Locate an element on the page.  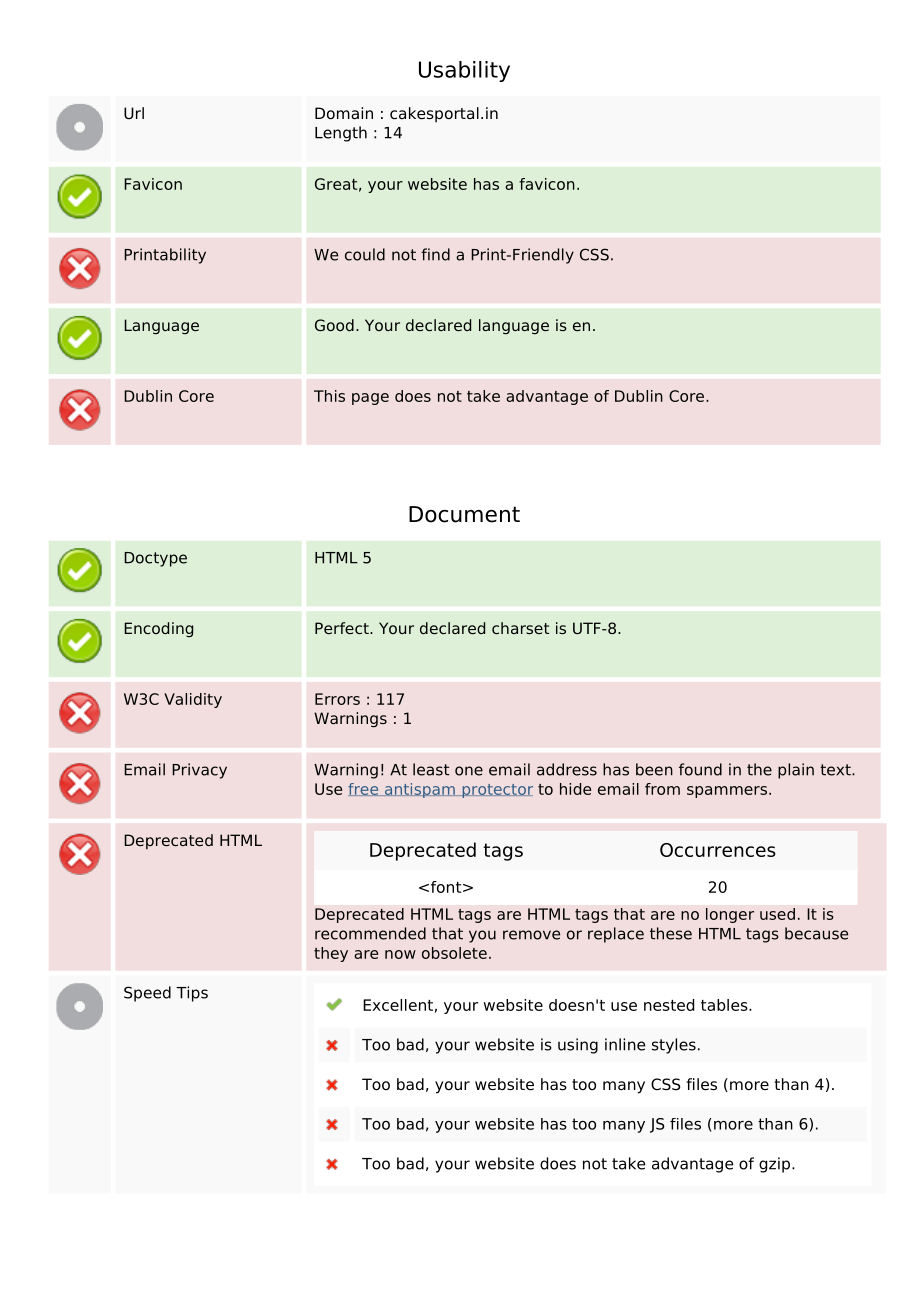
gzip is located at coordinates (776, 1165).
